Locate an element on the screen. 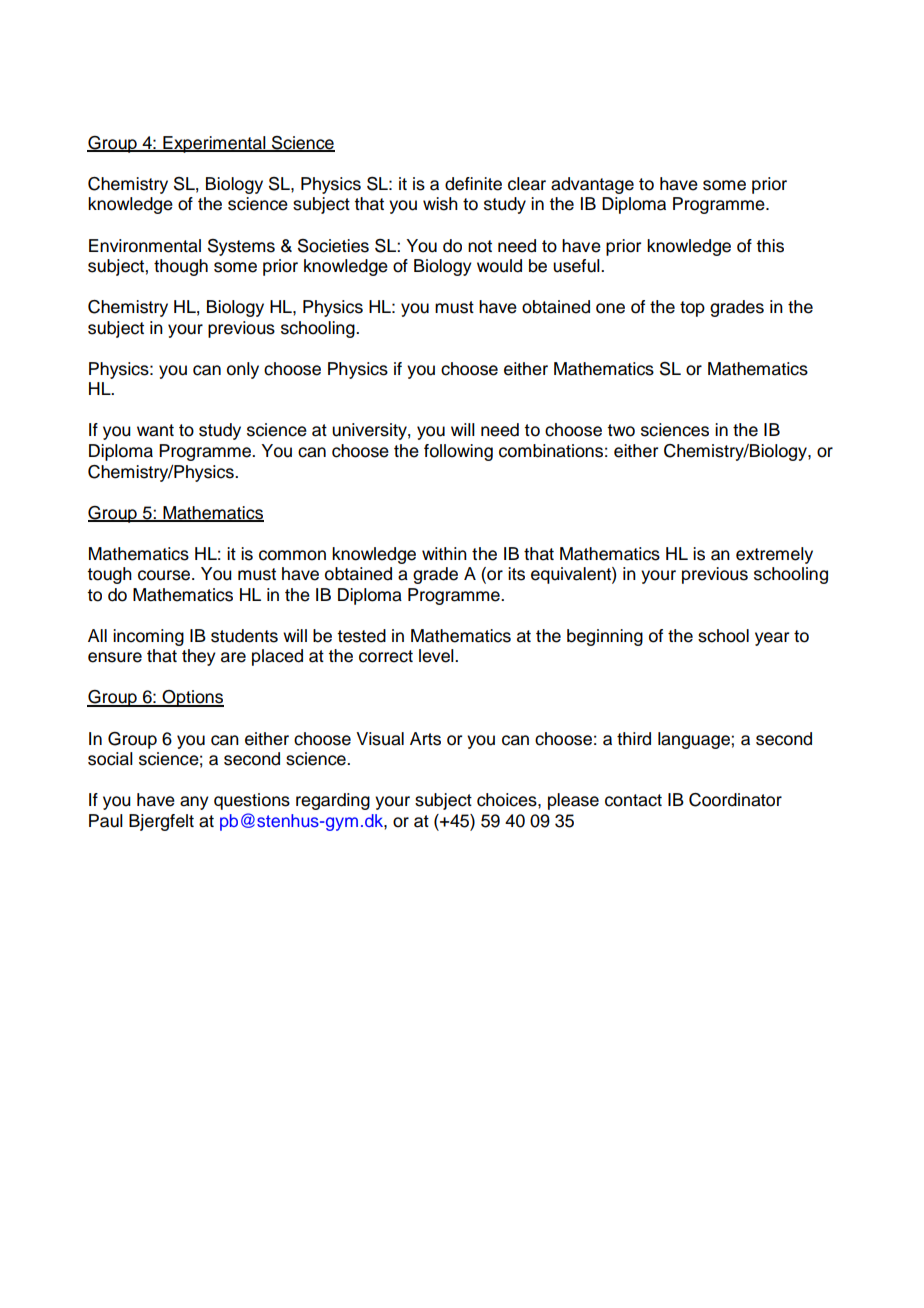  Experimental is located at coordinates (214, 144).
